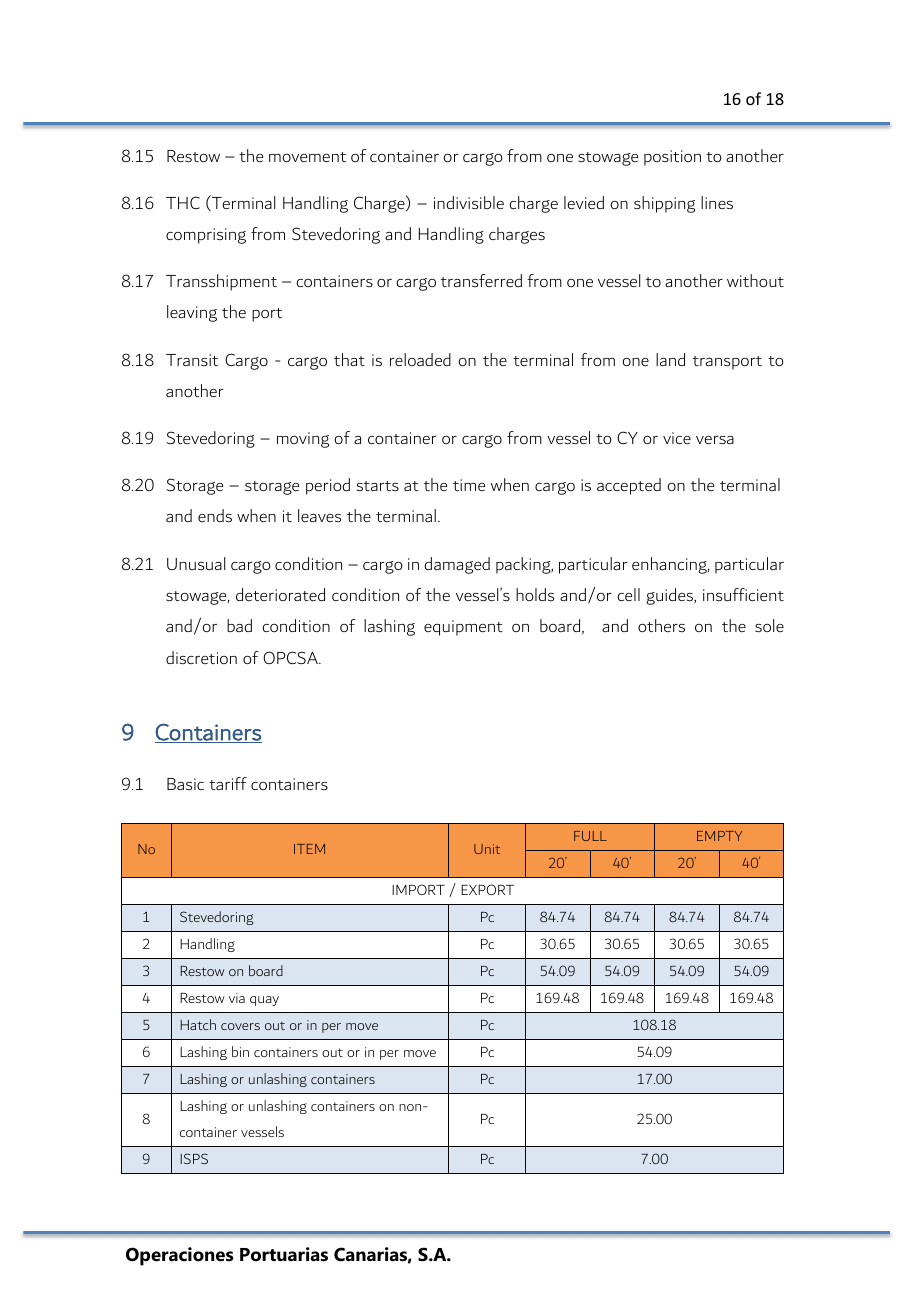 This screenshot has width=924, height=1308. I want to click on ISPS, so click(194, 1158).
